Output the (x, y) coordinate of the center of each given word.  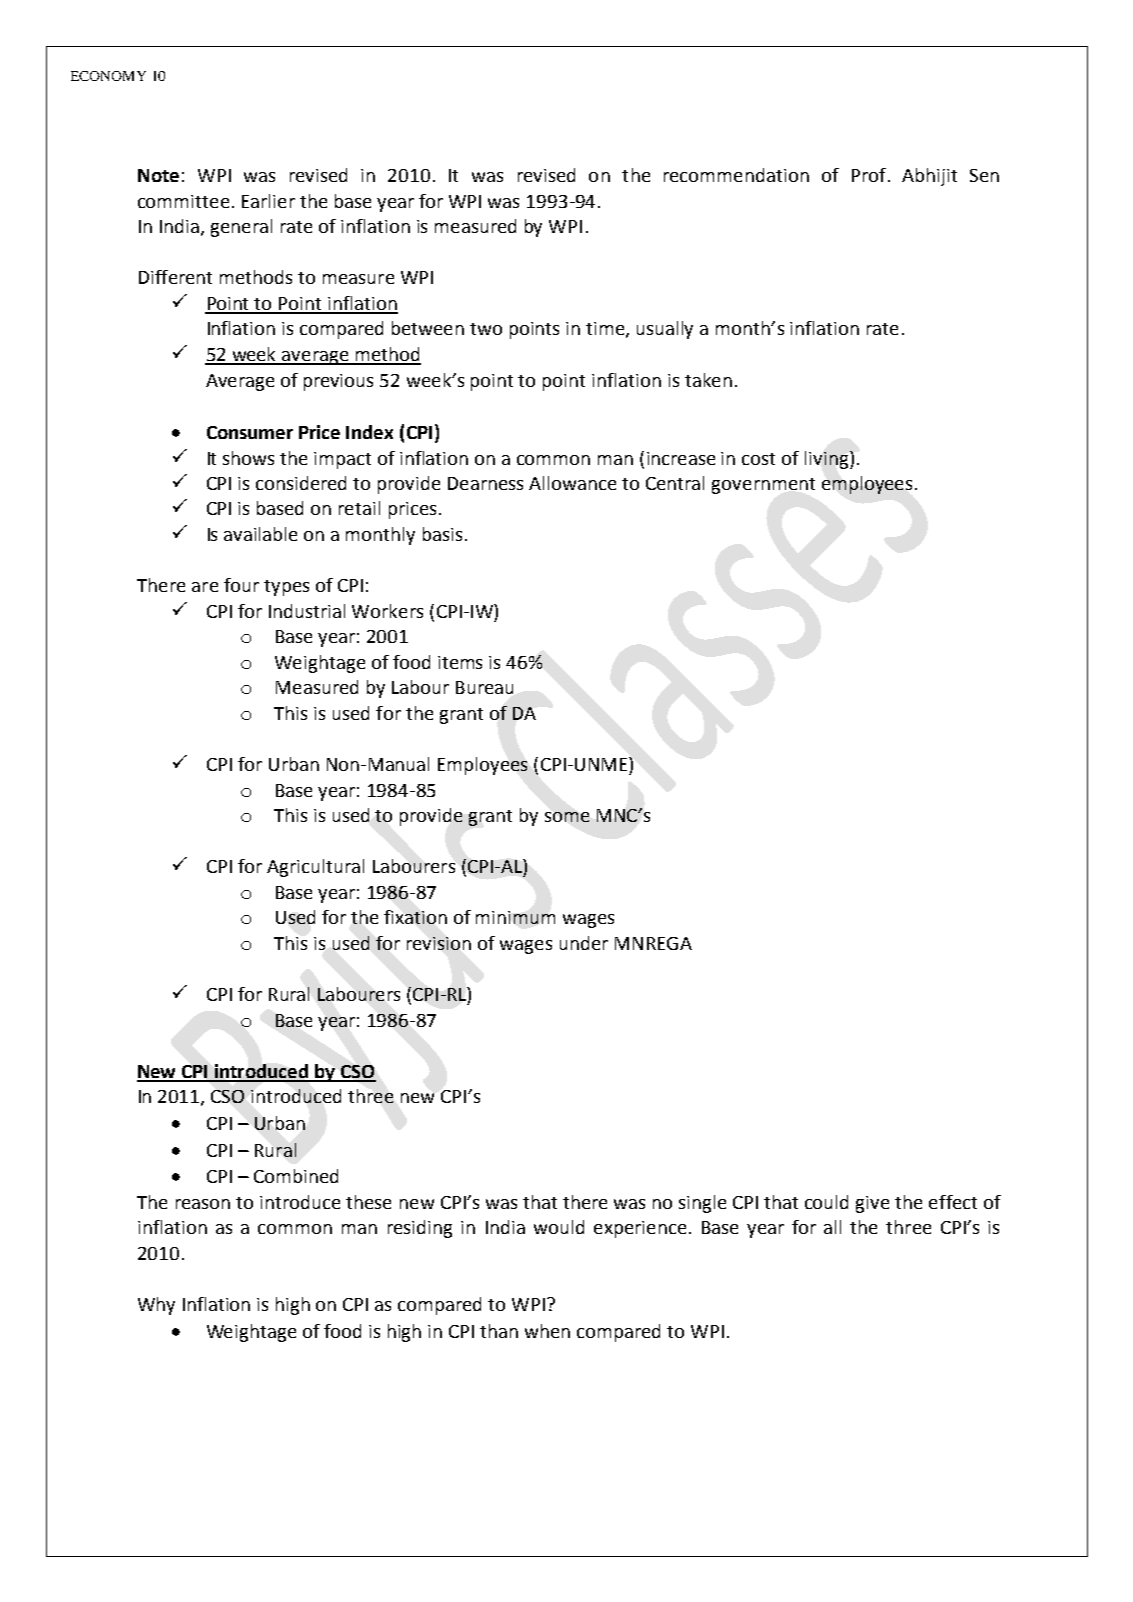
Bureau (484, 687)
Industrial (307, 611)
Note (158, 175)
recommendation (736, 175)
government (763, 486)
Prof (869, 175)
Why (156, 1306)
